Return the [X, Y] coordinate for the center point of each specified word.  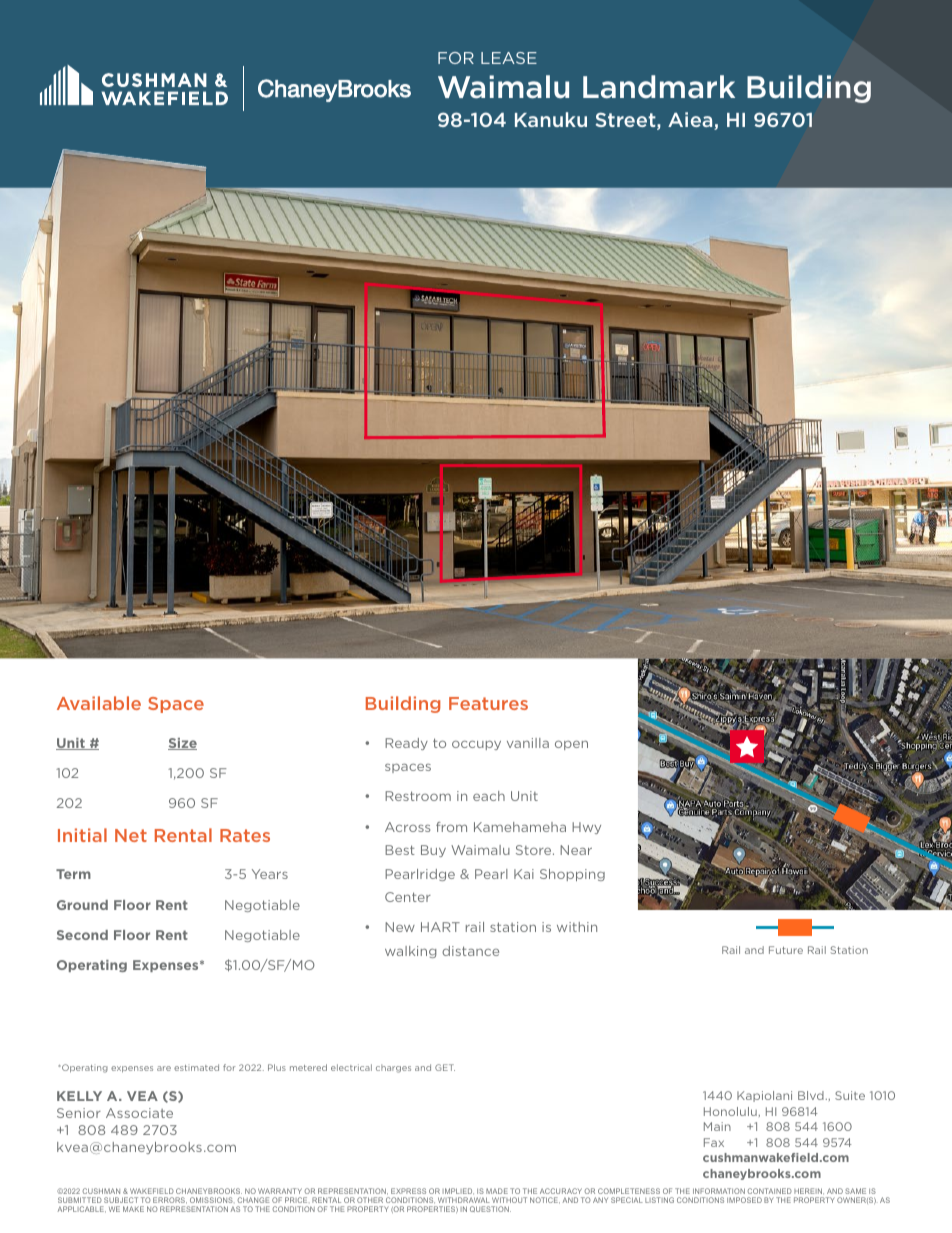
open [571, 745]
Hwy [586, 828]
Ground [82, 905]
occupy [476, 745]
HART [440, 927]
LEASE [509, 58]
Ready [406, 744]
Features [488, 703]
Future [786, 950]
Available [99, 703]
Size [182, 744]
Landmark [659, 87]
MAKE [133, 1209]
